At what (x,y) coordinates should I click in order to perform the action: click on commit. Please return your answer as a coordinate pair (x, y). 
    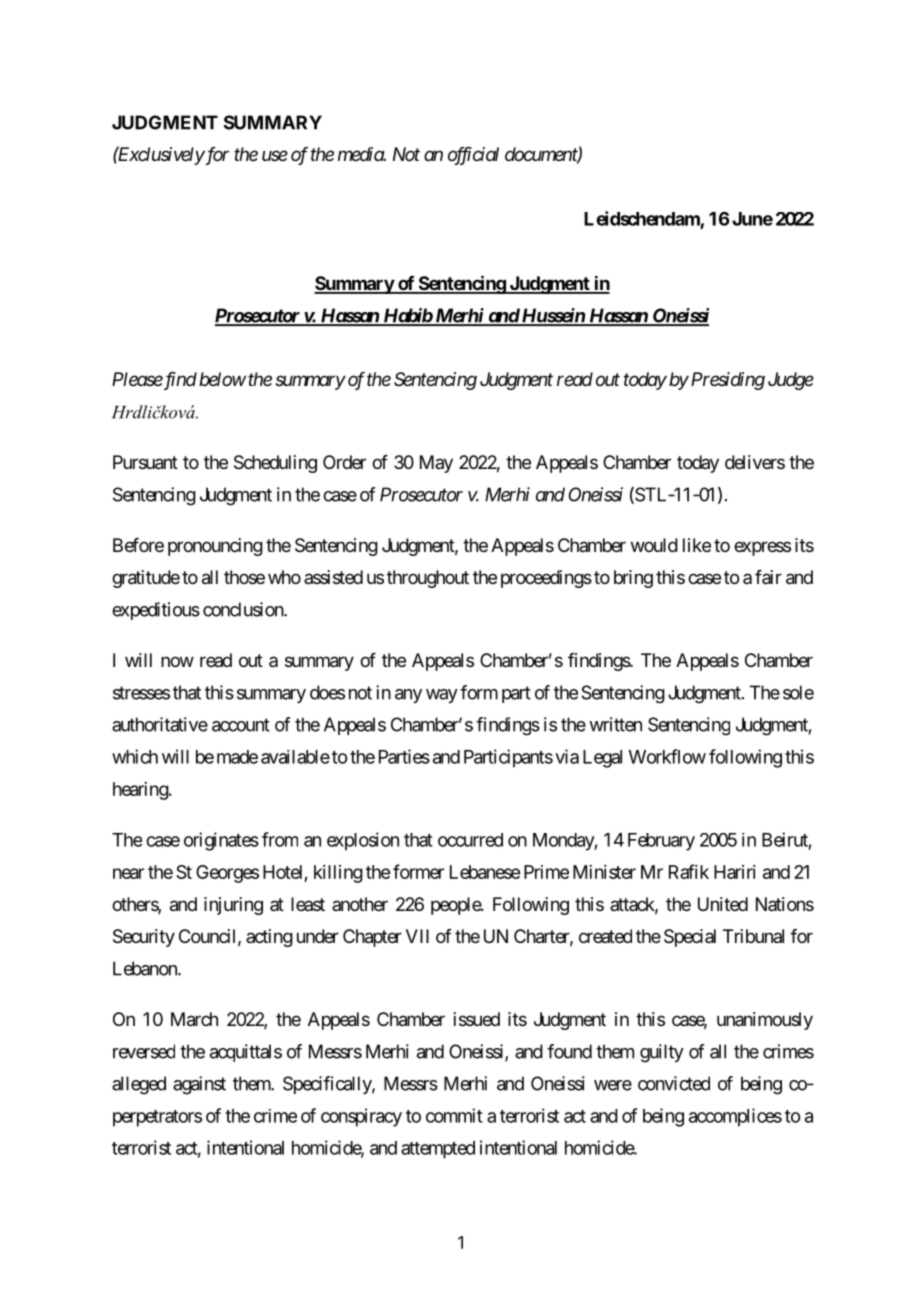
    Looking at the image, I should click on (454, 1115).
